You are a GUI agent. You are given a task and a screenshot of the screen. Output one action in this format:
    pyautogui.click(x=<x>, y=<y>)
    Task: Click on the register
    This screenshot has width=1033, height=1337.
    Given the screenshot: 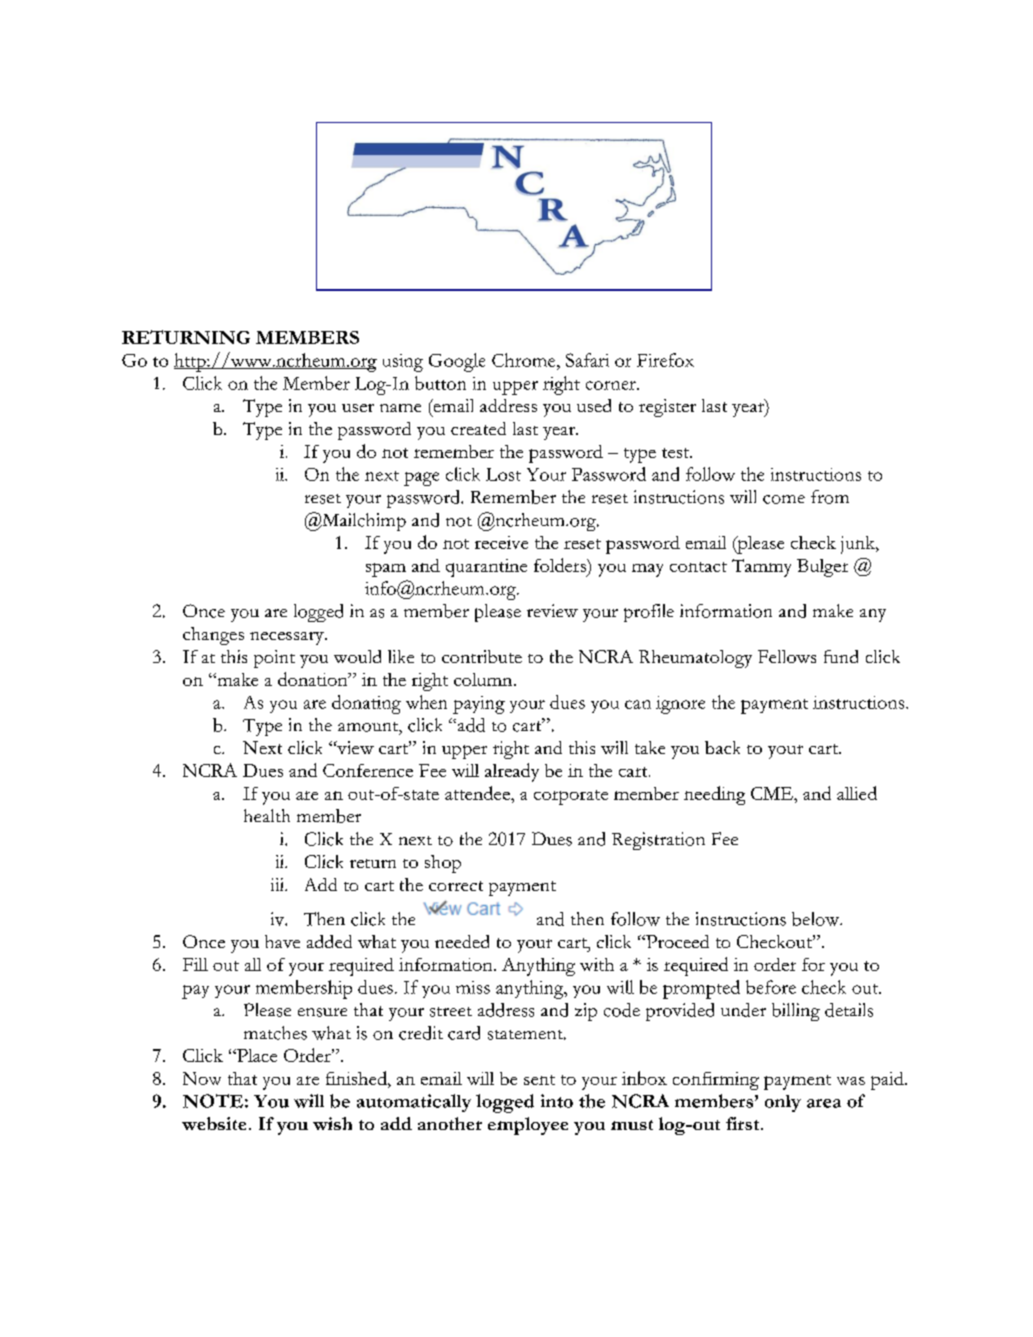 What is the action you would take?
    pyautogui.click(x=667, y=408)
